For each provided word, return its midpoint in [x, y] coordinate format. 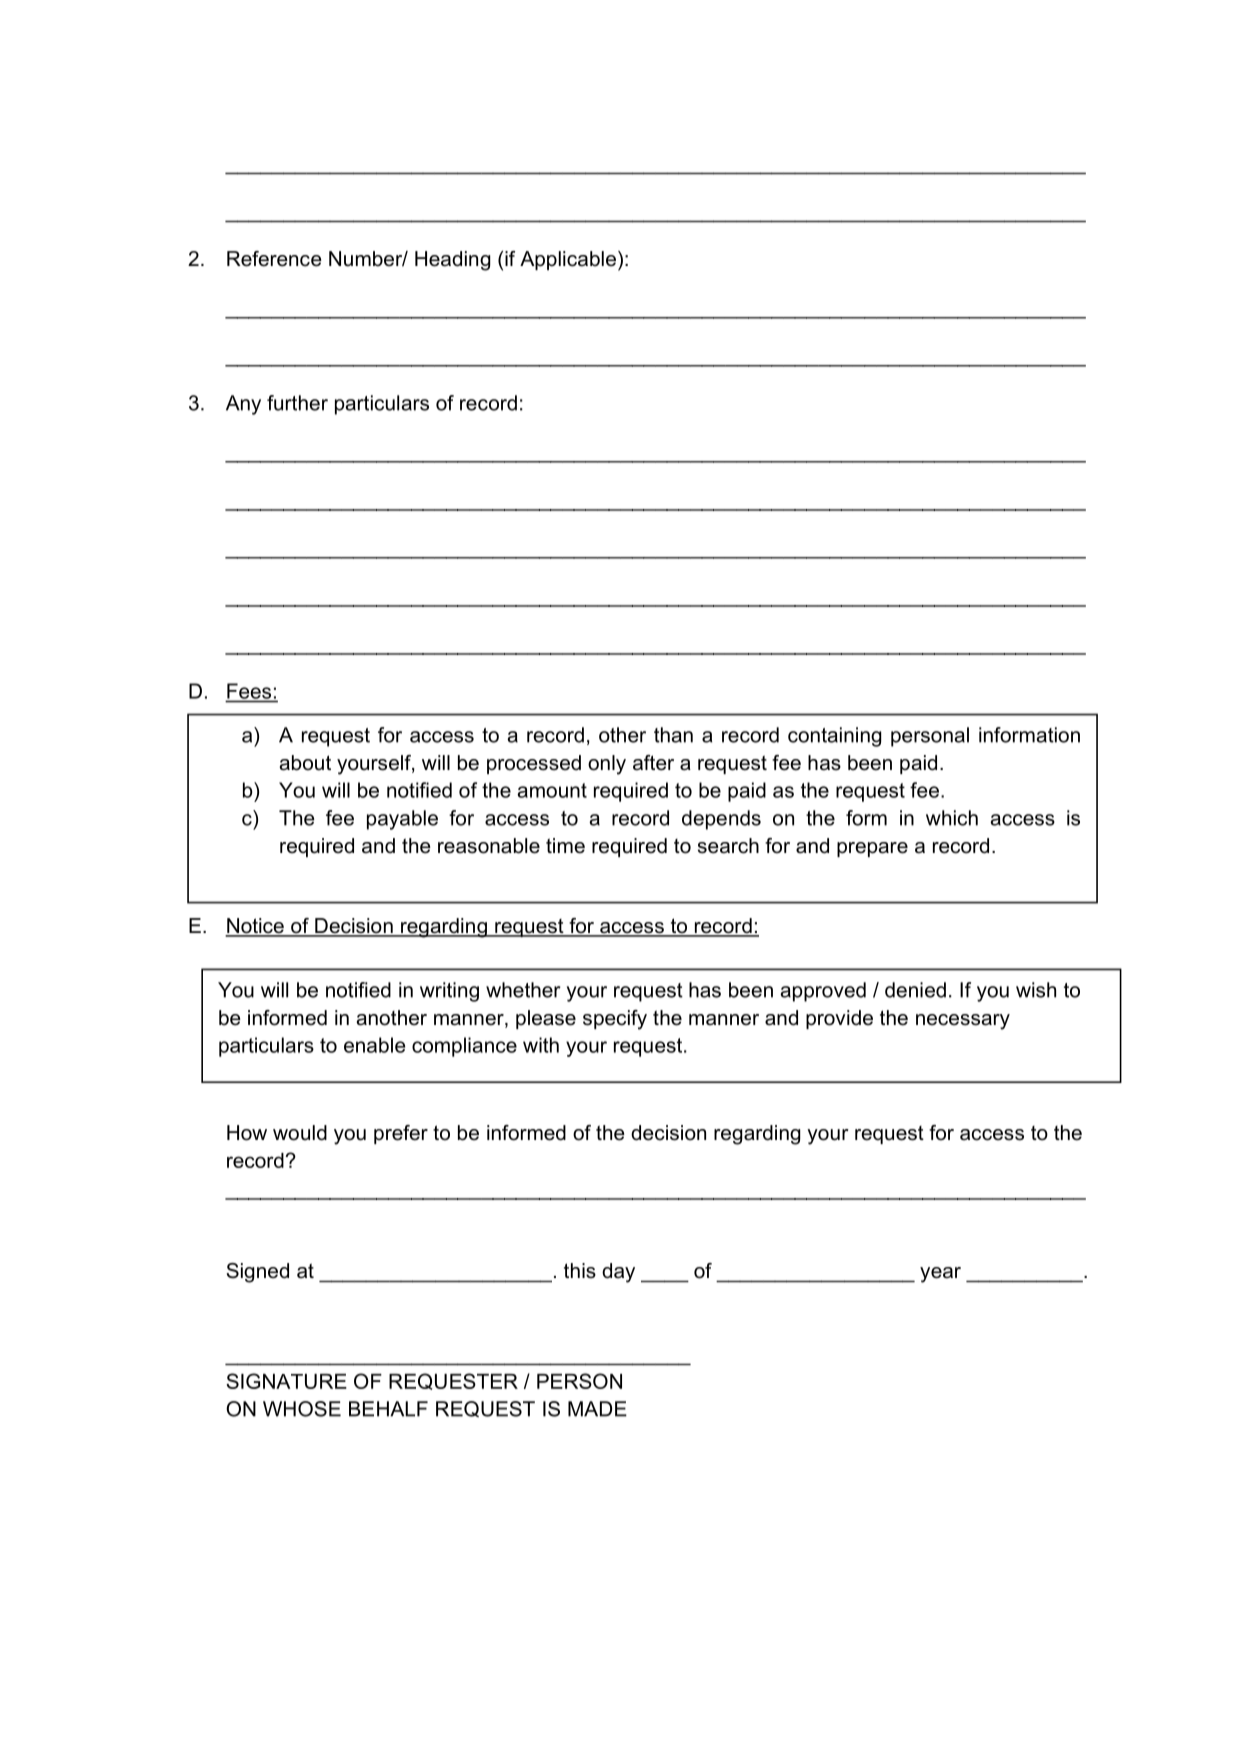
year [940, 1275]
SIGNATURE [286, 1381]
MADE [597, 1409]
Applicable [568, 260]
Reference [274, 259]
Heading [452, 261]
